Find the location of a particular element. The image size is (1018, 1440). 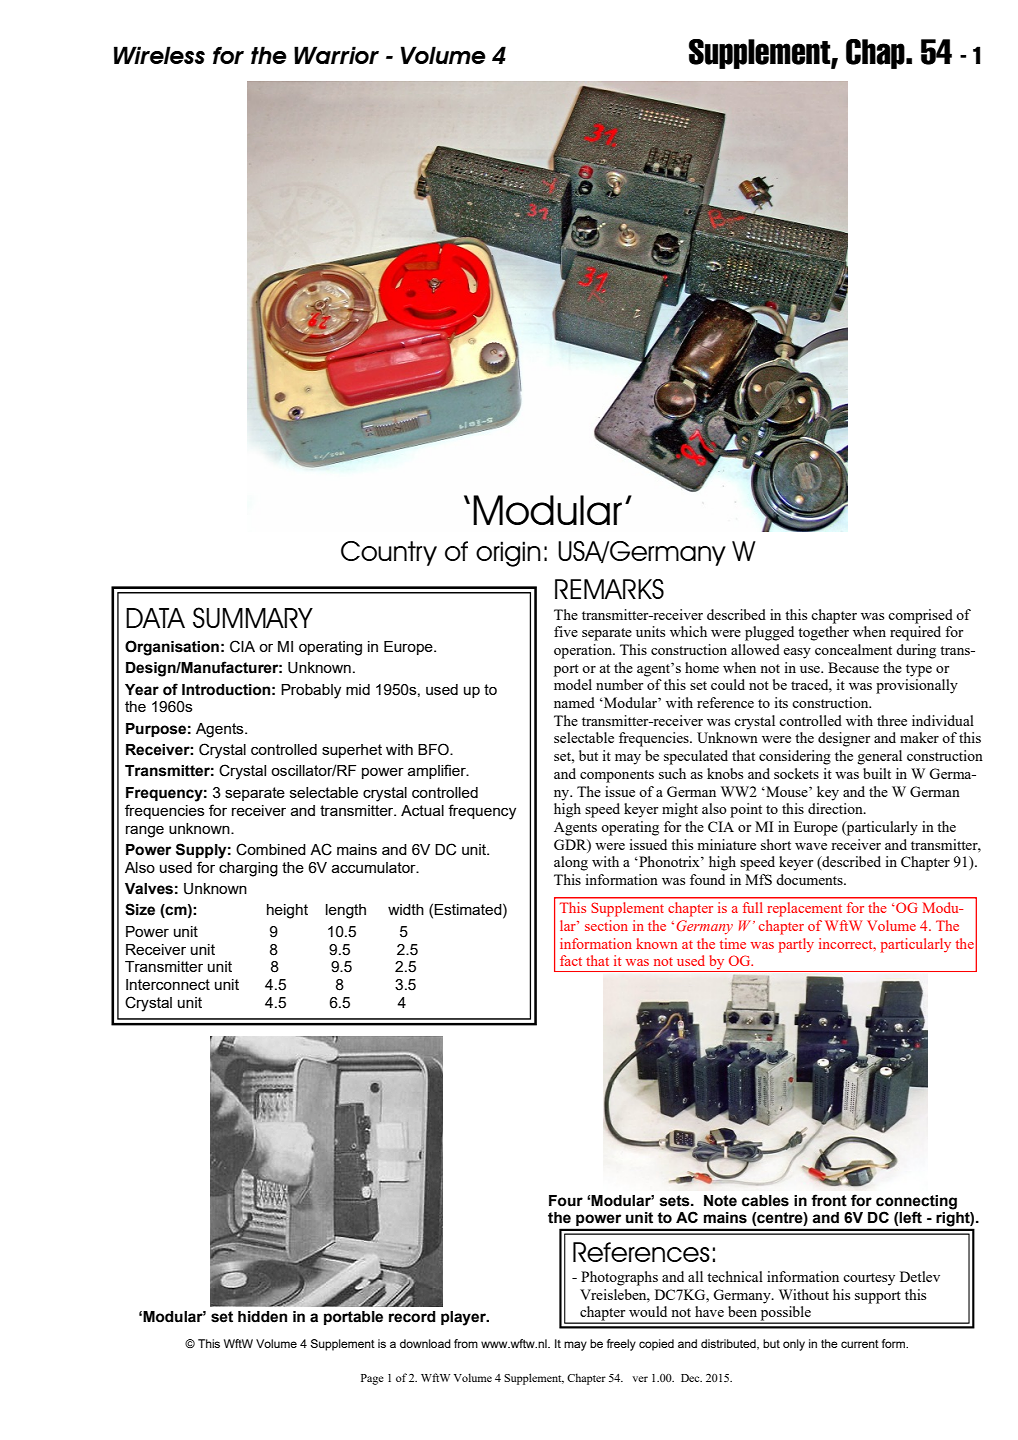

Wireless is located at coordinates (159, 55).
